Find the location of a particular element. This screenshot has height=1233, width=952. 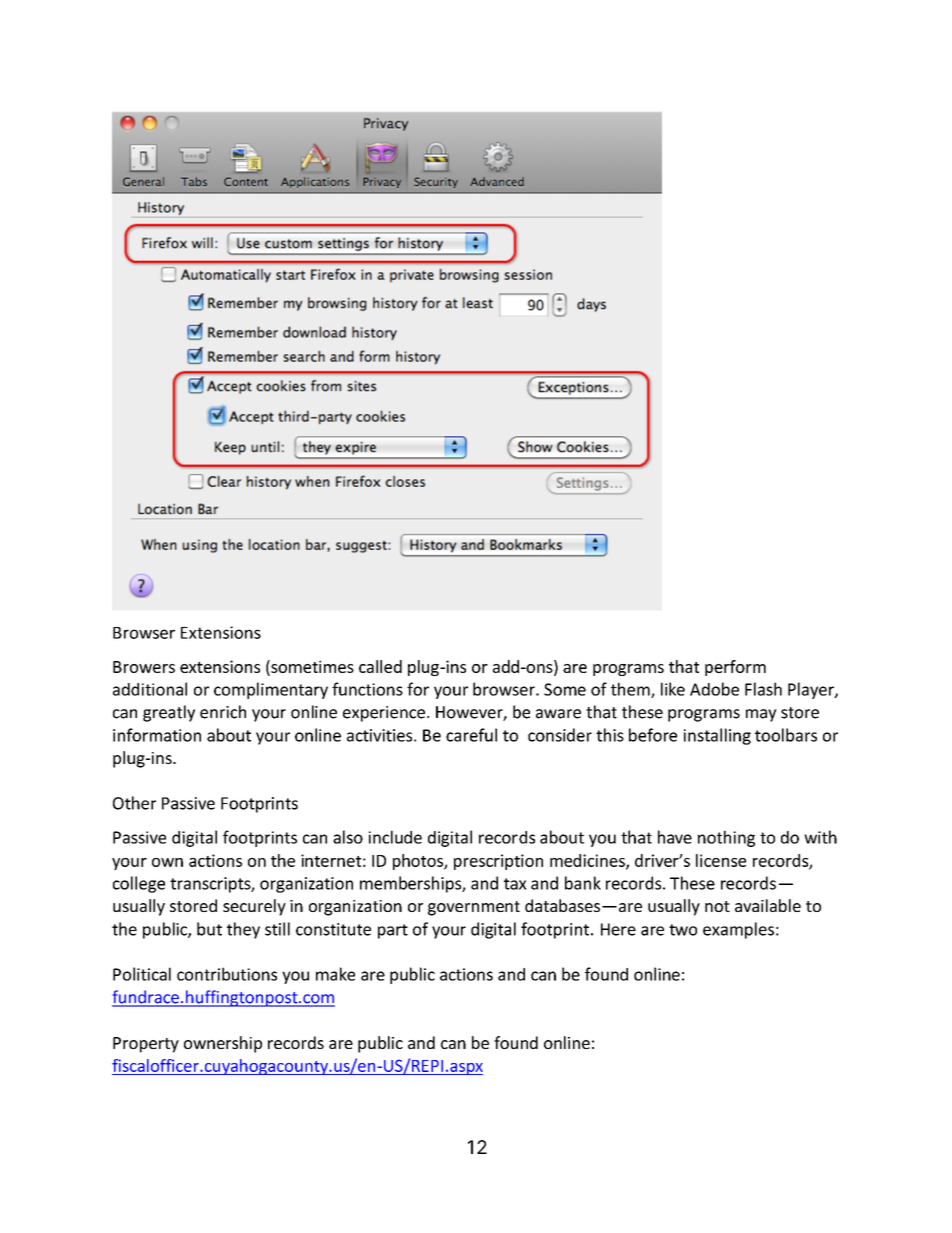

license is located at coordinates (721, 860).
